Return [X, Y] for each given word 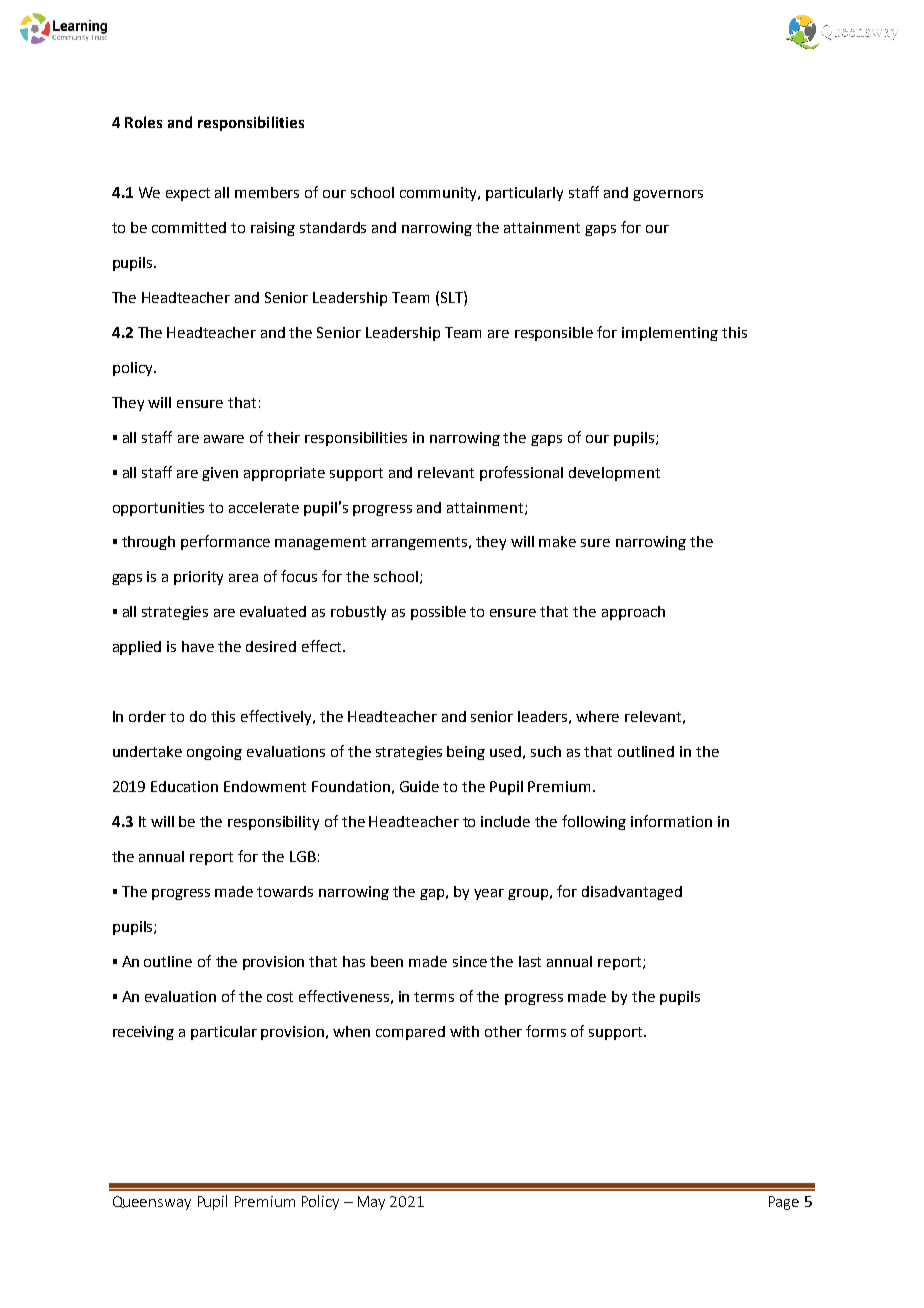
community [440, 194]
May [371, 1203]
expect [188, 194]
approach [633, 613]
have [198, 646]
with [464, 1031]
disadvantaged [632, 893]
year [489, 894]
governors [668, 195]
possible [438, 613]
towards [285, 891]
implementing [670, 334]
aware [224, 439]
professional [521, 473]
